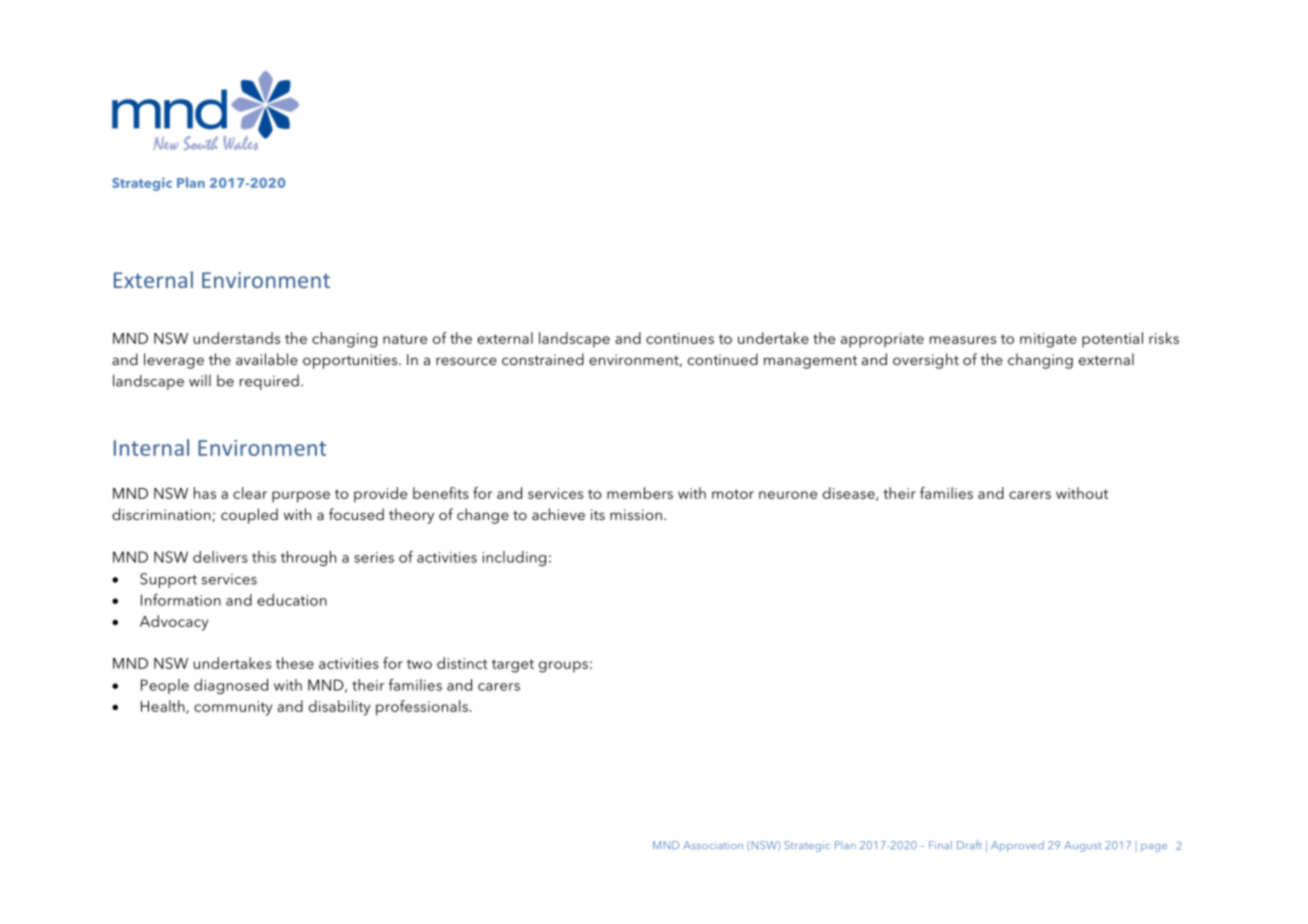 The height and width of the page is (924, 1308). Describe the element at coordinates (713, 845) in the page. I see `Association` at that location.
